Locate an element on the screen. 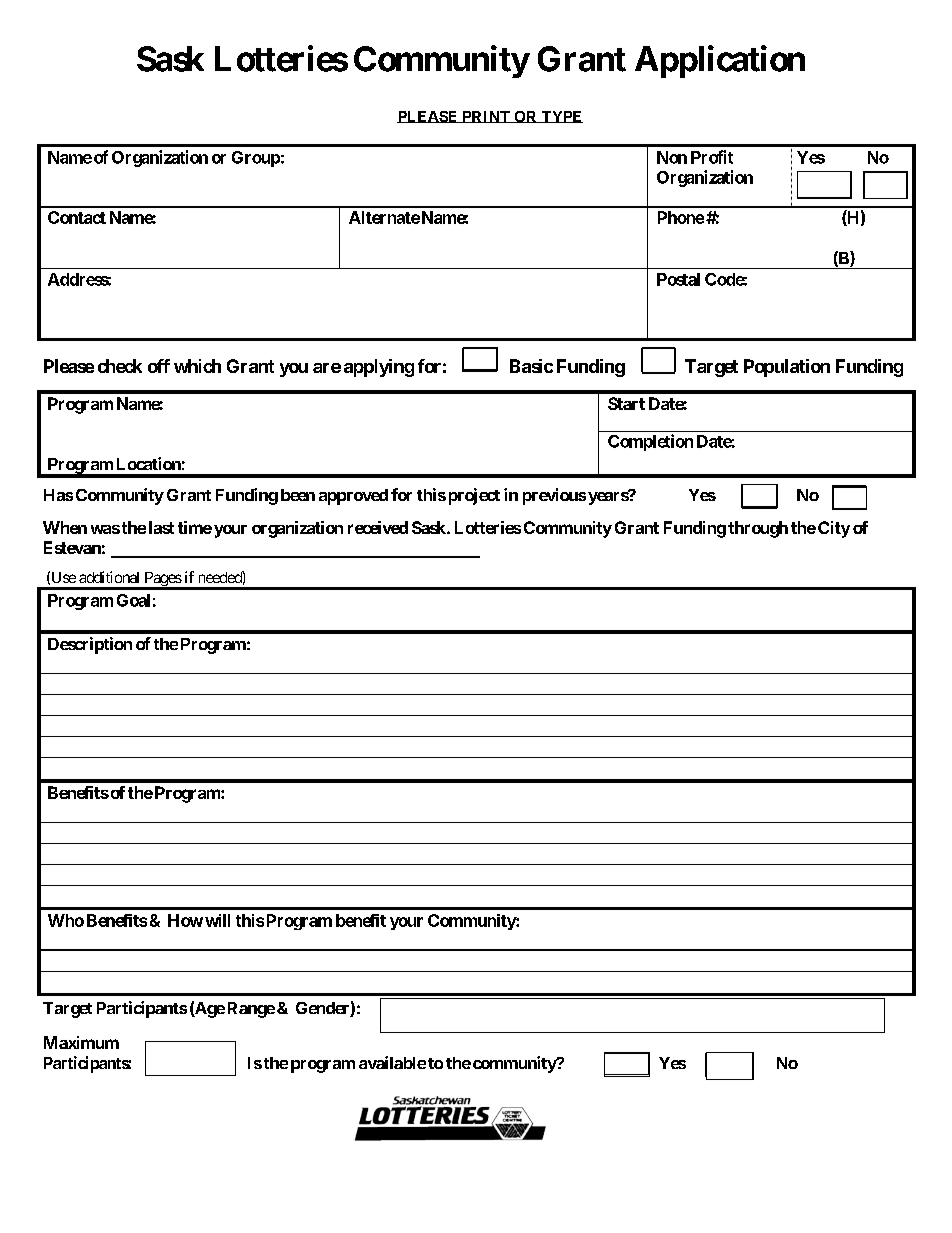  PRINT is located at coordinates (485, 117).
